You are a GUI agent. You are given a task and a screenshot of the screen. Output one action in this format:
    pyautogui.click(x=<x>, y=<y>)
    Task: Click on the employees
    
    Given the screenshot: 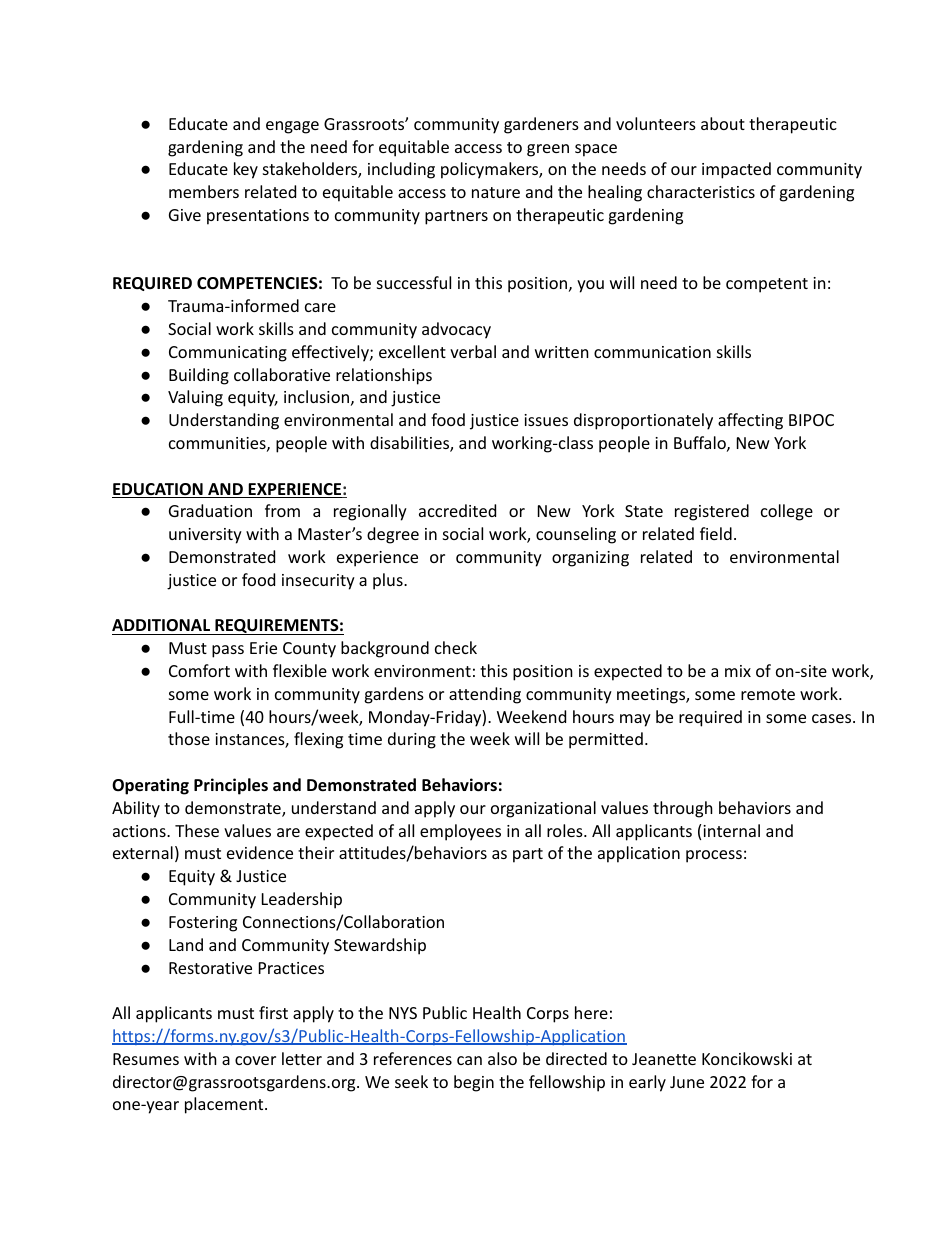 What is the action you would take?
    pyautogui.click(x=460, y=832)
